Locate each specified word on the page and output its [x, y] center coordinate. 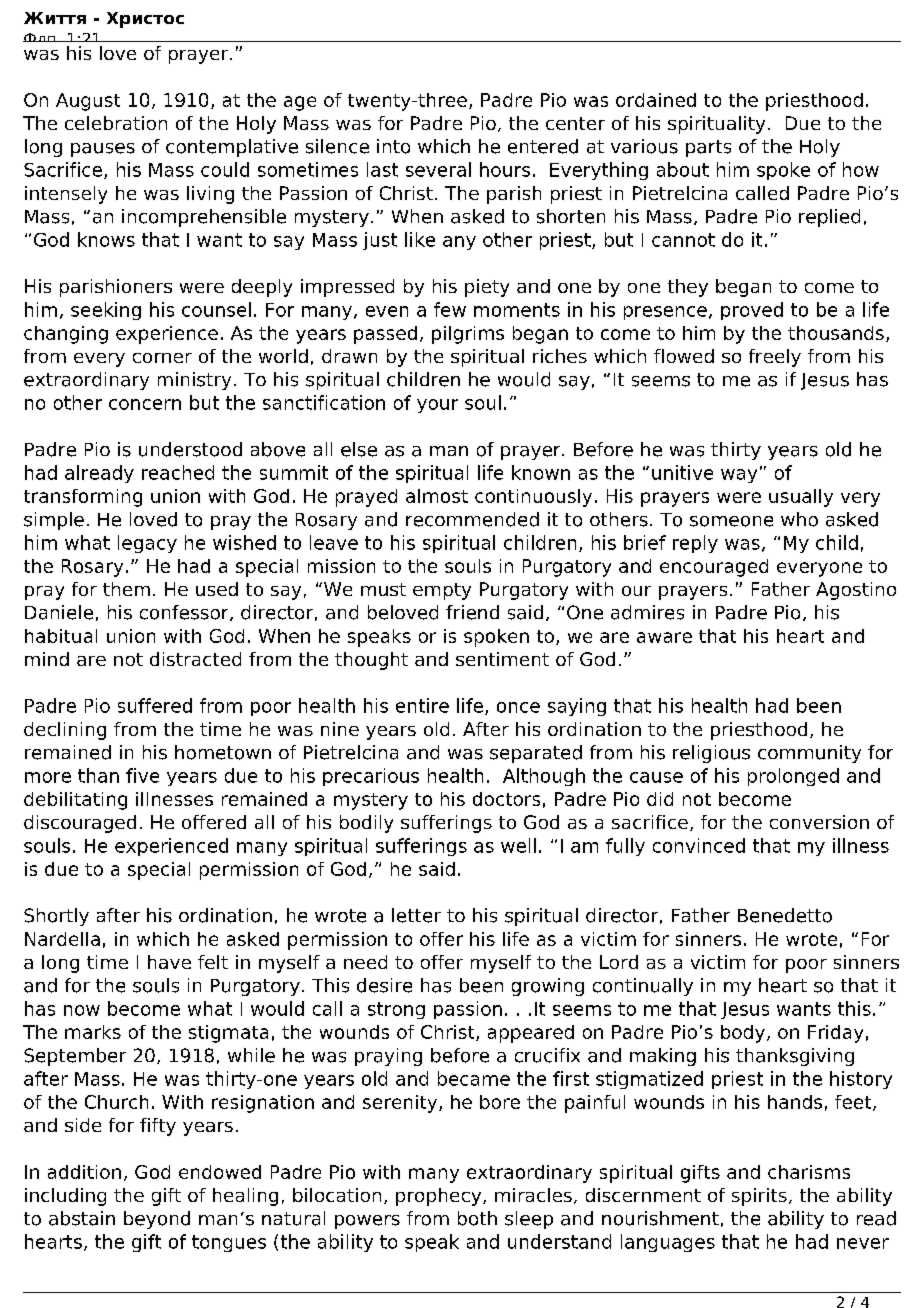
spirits [759, 1197]
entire [422, 705]
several [438, 169]
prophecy [440, 1197]
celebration [116, 123]
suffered [155, 705]
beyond [157, 1220]
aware [664, 637]
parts [708, 148]
